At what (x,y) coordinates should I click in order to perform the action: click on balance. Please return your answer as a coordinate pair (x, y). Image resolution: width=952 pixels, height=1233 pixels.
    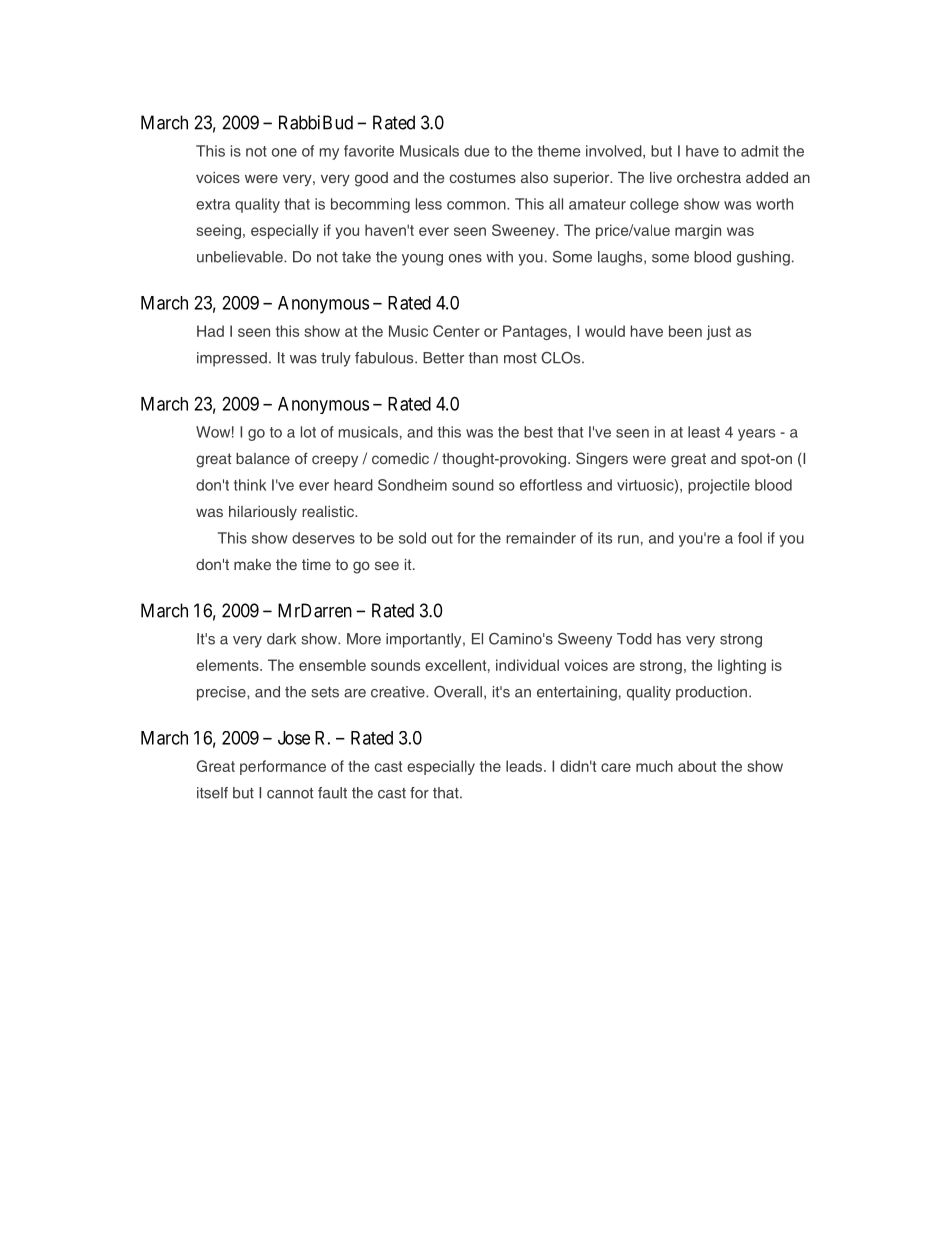
    Looking at the image, I should click on (263, 458).
